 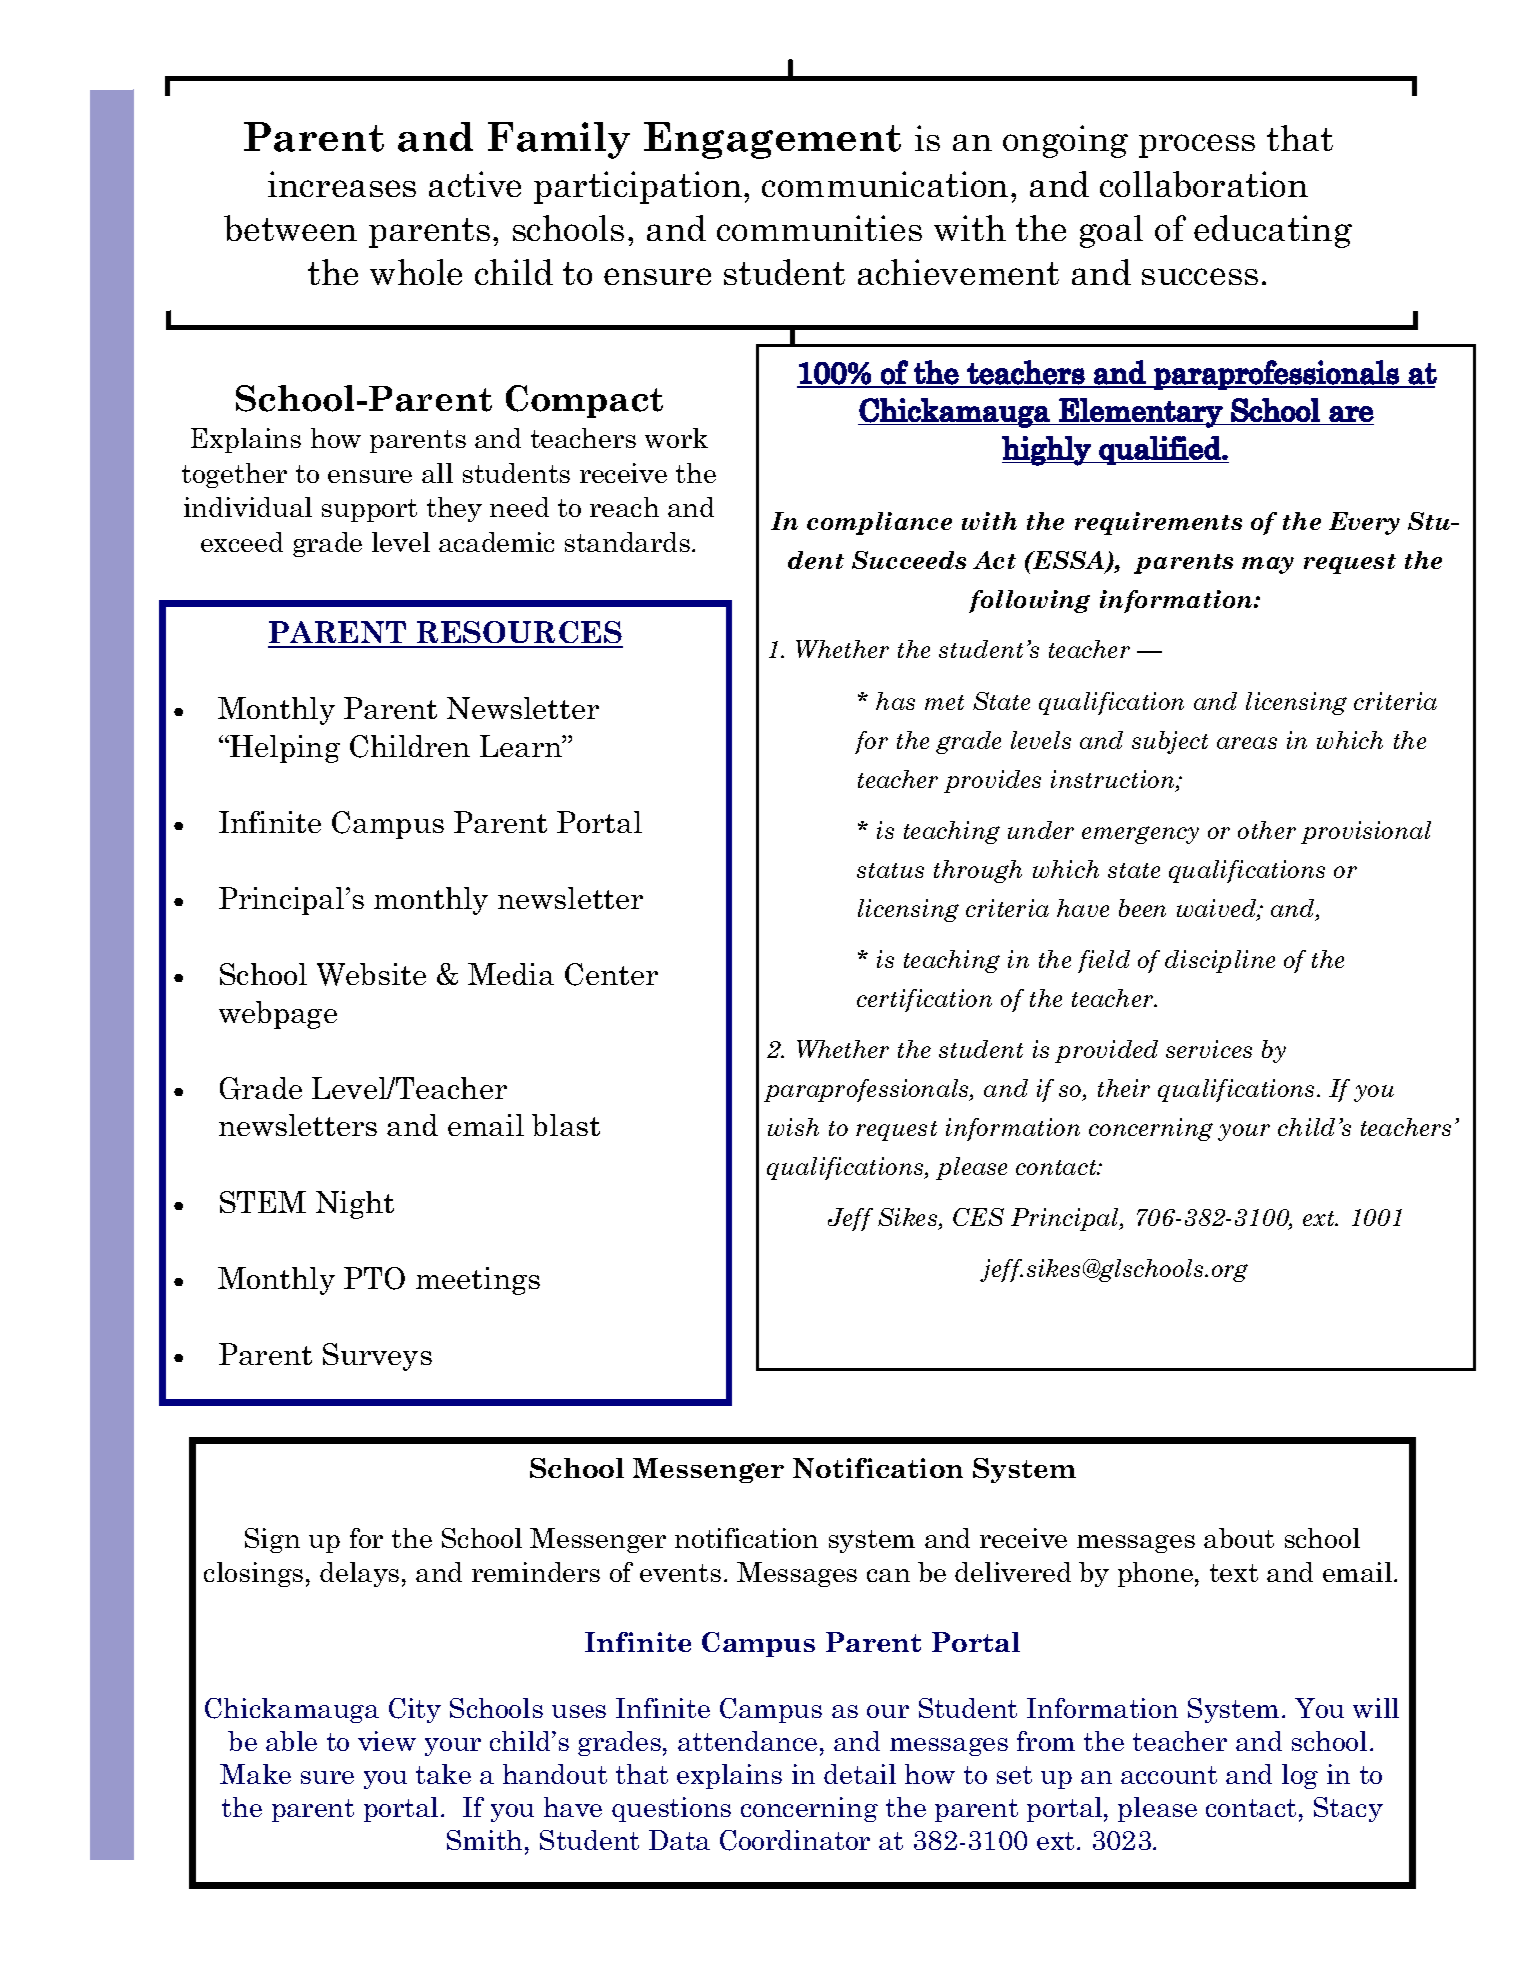 I want to click on communities, so click(x=819, y=228).
